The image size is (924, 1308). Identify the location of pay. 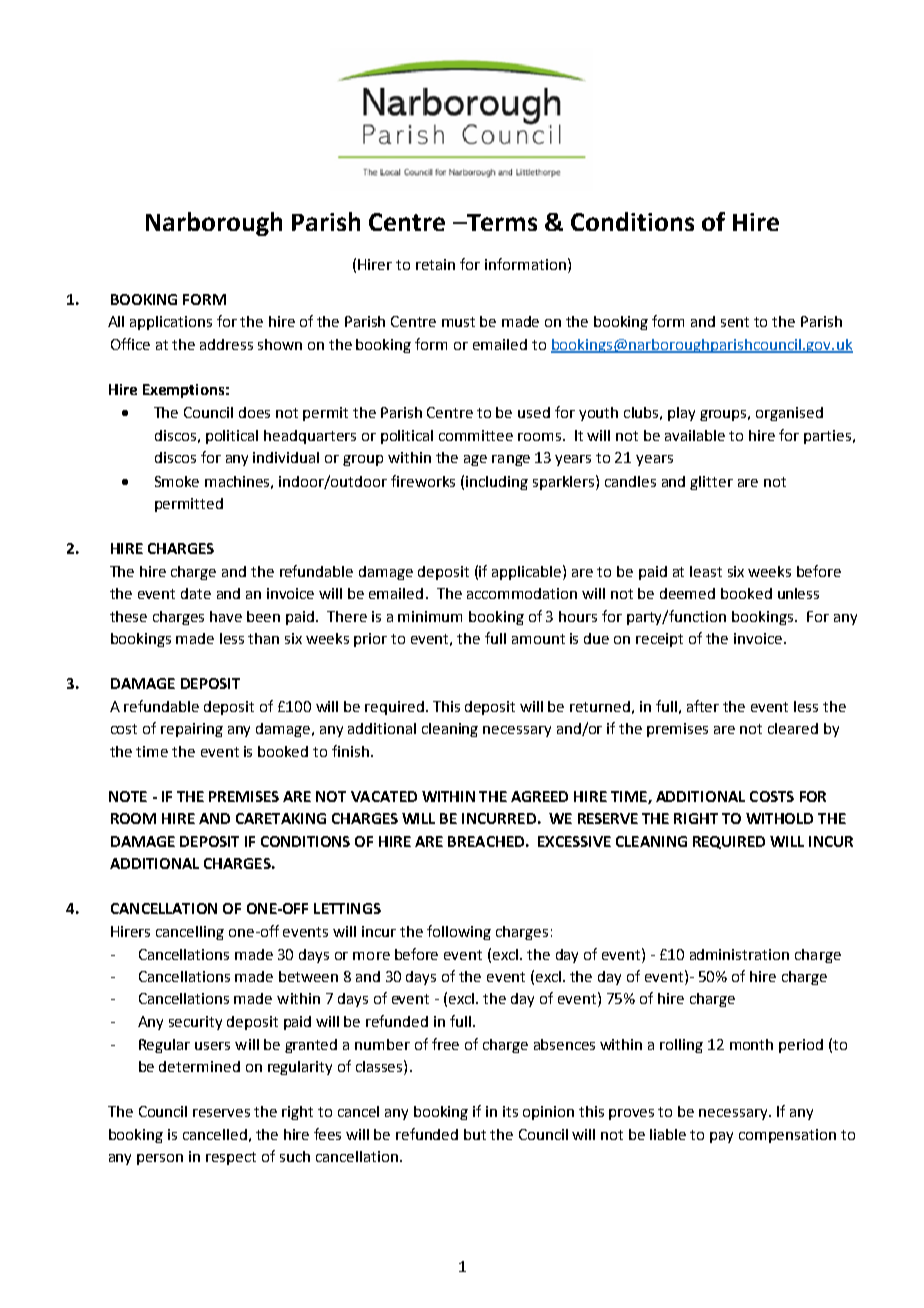
(721, 1137).
